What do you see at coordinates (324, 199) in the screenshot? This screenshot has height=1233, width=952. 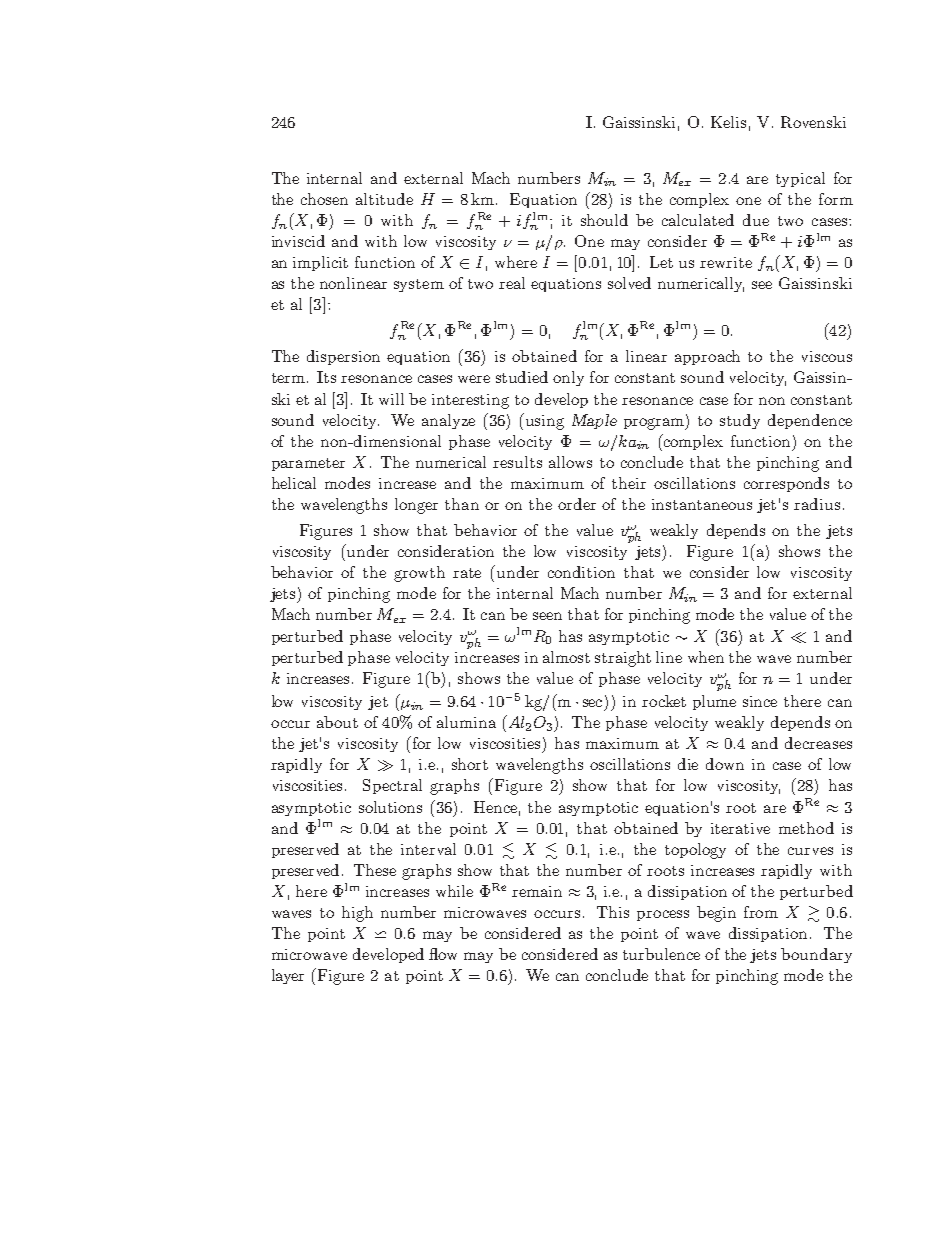 I see `chosen` at bounding box center [324, 199].
